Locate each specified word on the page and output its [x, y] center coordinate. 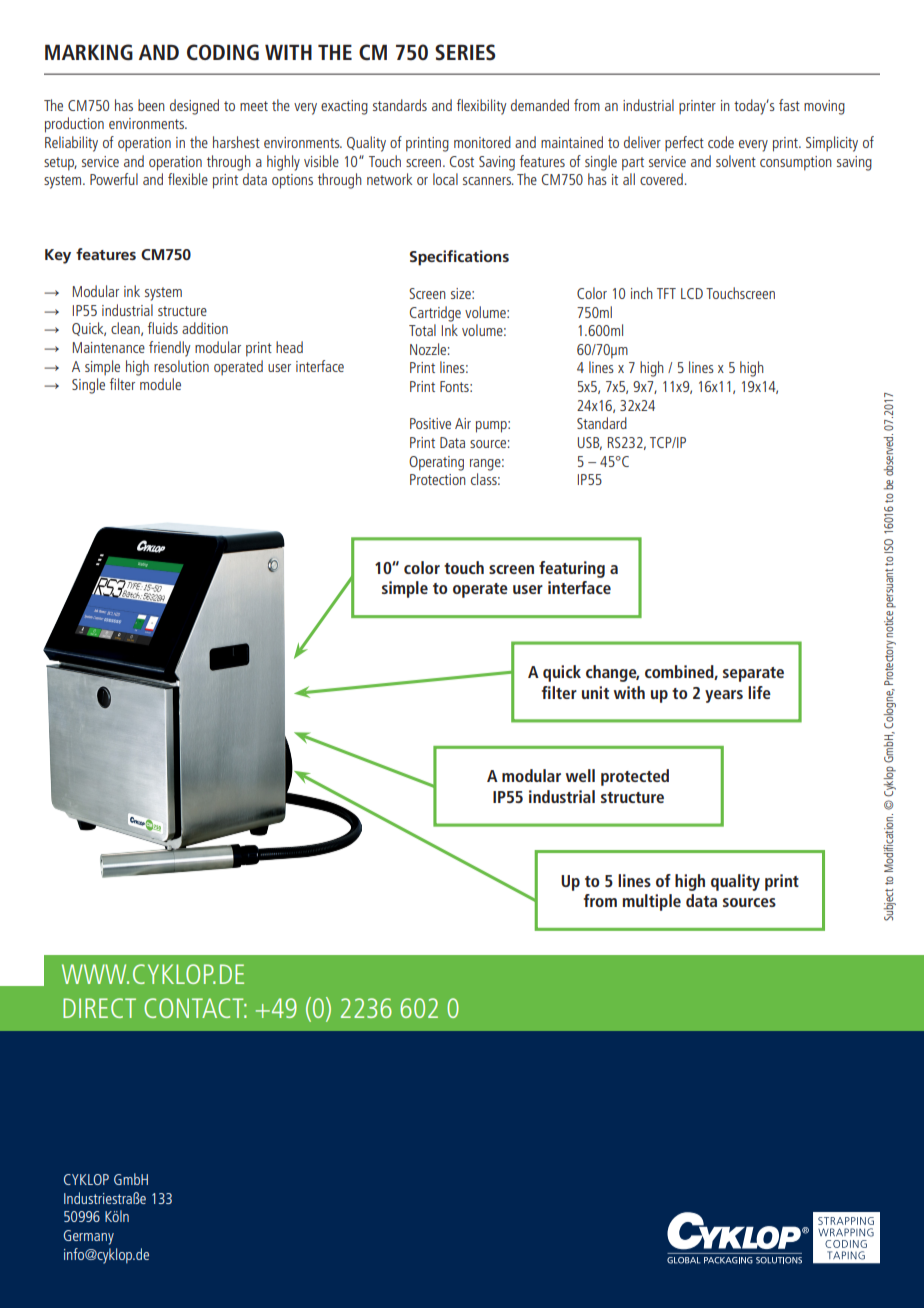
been [151, 105]
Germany [88, 1237]
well [580, 775]
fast [789, 105]
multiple [652, 902]
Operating [436, 463]
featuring [572, 569]
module [160, 384]
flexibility [481, 107]
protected [635, 777]
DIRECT [99, 1008]
